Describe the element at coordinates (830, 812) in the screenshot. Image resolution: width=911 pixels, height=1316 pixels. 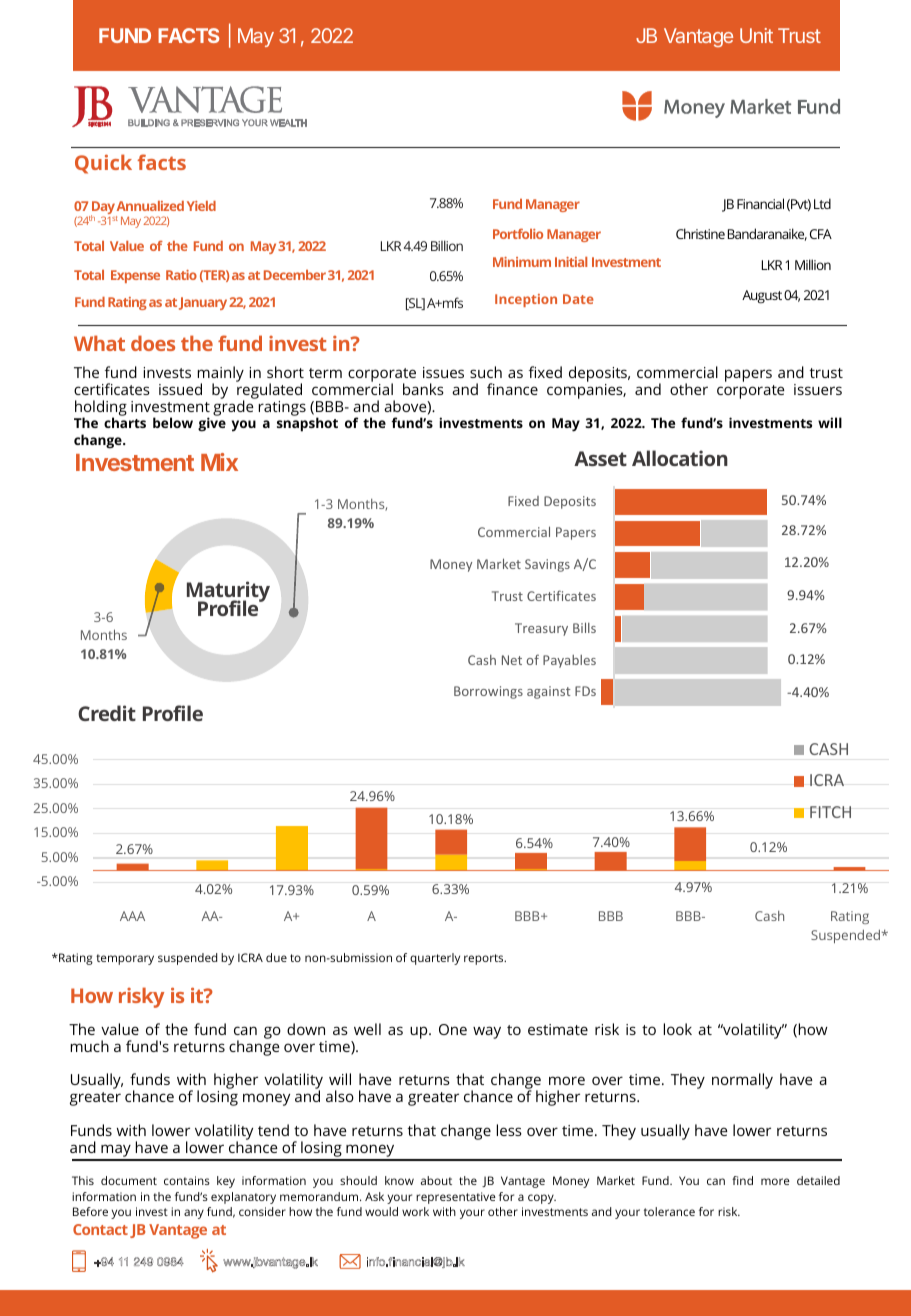
I see `FITCH` at that location.
